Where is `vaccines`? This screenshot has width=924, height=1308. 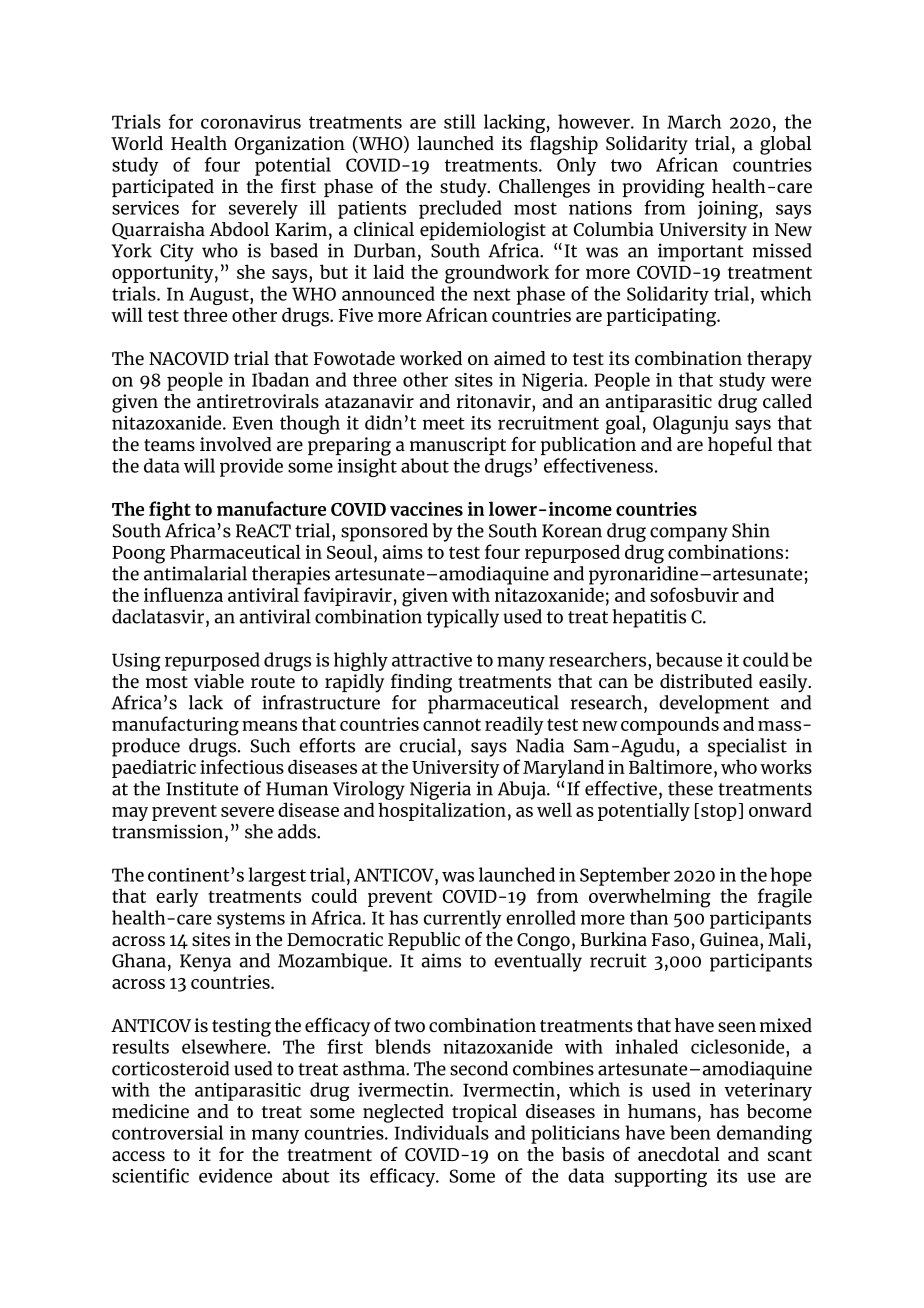 vaccines is located at coordinates (426, 509).
